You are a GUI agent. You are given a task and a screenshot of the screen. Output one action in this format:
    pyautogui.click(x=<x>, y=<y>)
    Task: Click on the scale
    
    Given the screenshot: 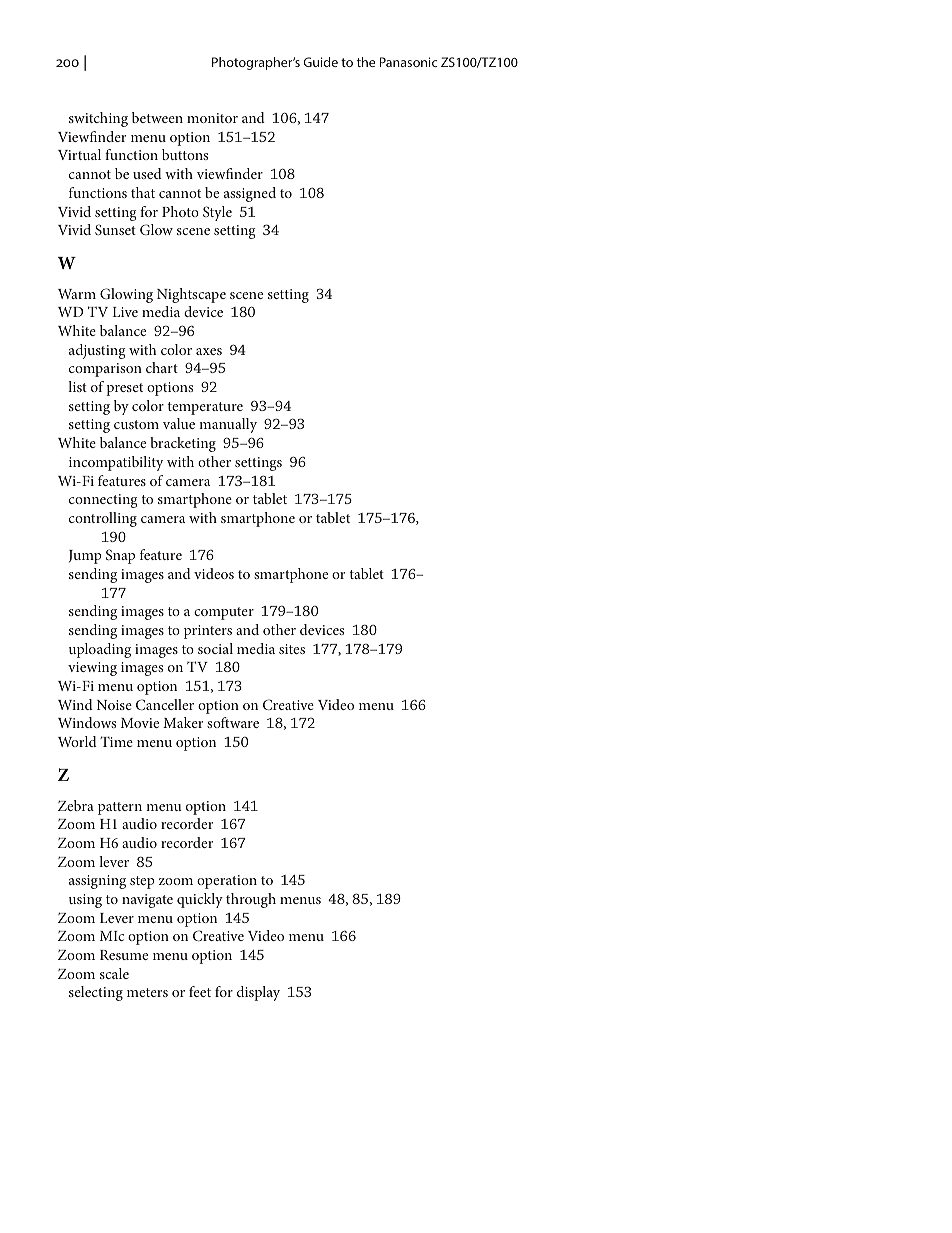 What is the action you would take?
    pyautogui.click(x=114, y=973)
